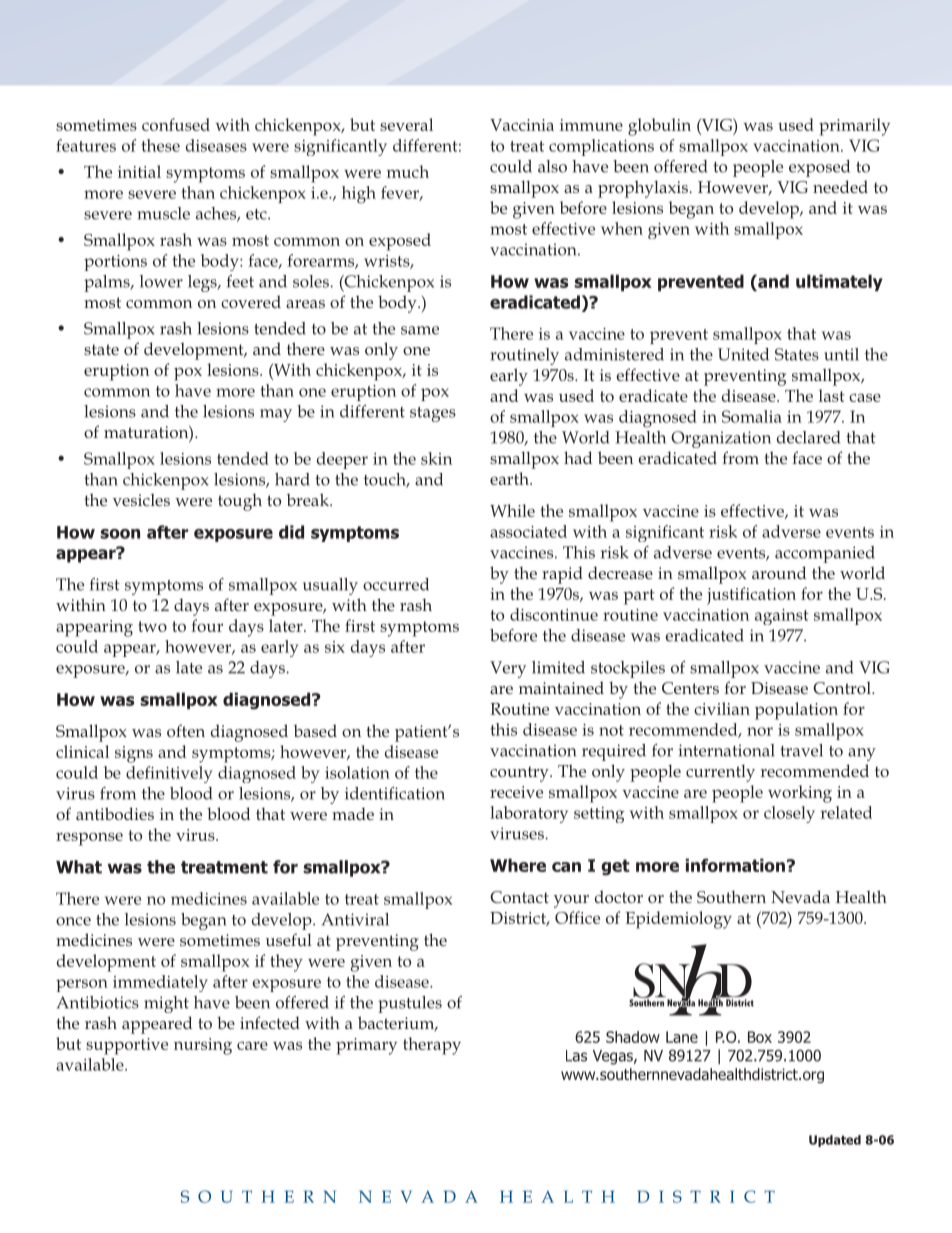 The width and height of the screenshot is (952, 1233). I want to click on two, so click(152, 626).
